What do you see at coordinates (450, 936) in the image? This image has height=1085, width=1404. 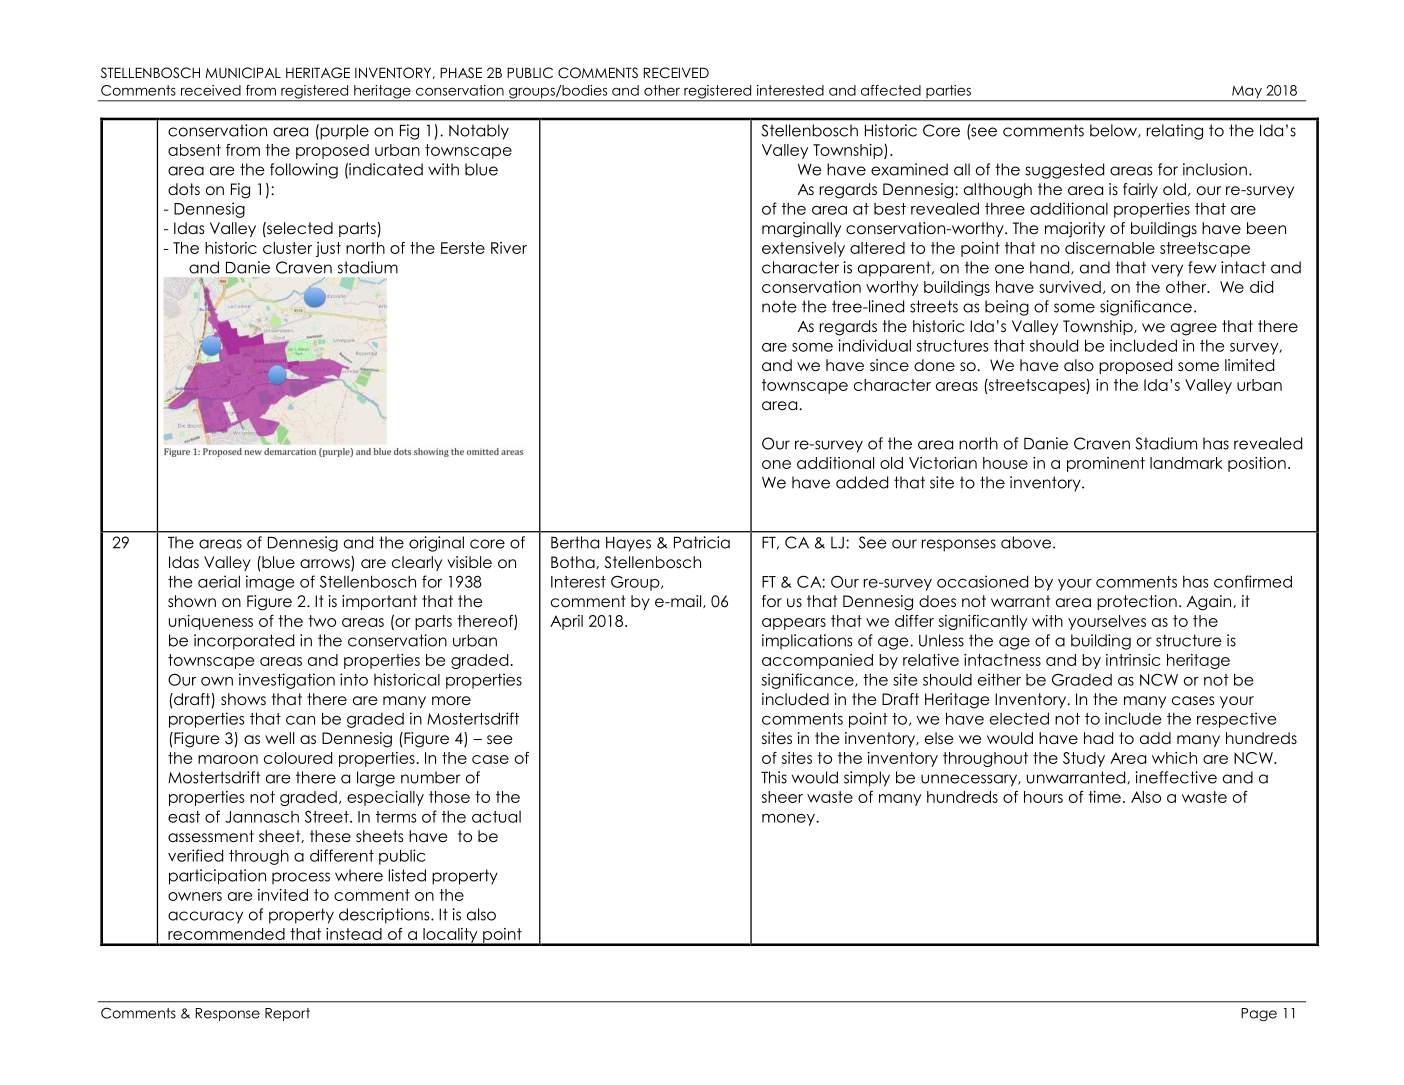 I see `locality` at bounding box center [450, 936].
